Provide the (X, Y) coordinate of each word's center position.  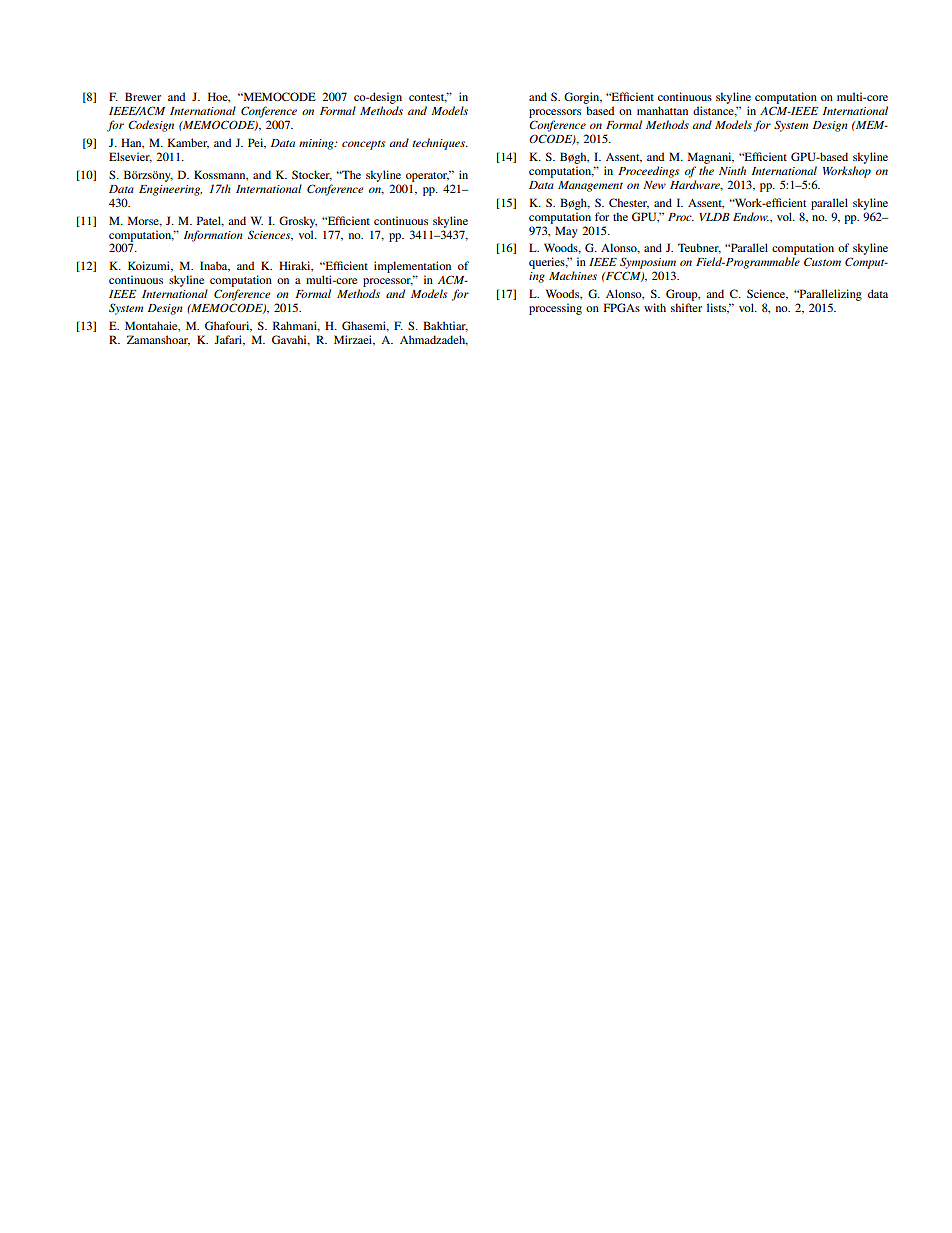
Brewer (143, 96)
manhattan (662, 110)
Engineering (170, 190)
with (655, 307)
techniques (439, 144)
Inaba (215, 266)
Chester (629, 203)
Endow (751, 216)
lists (718, 308)
